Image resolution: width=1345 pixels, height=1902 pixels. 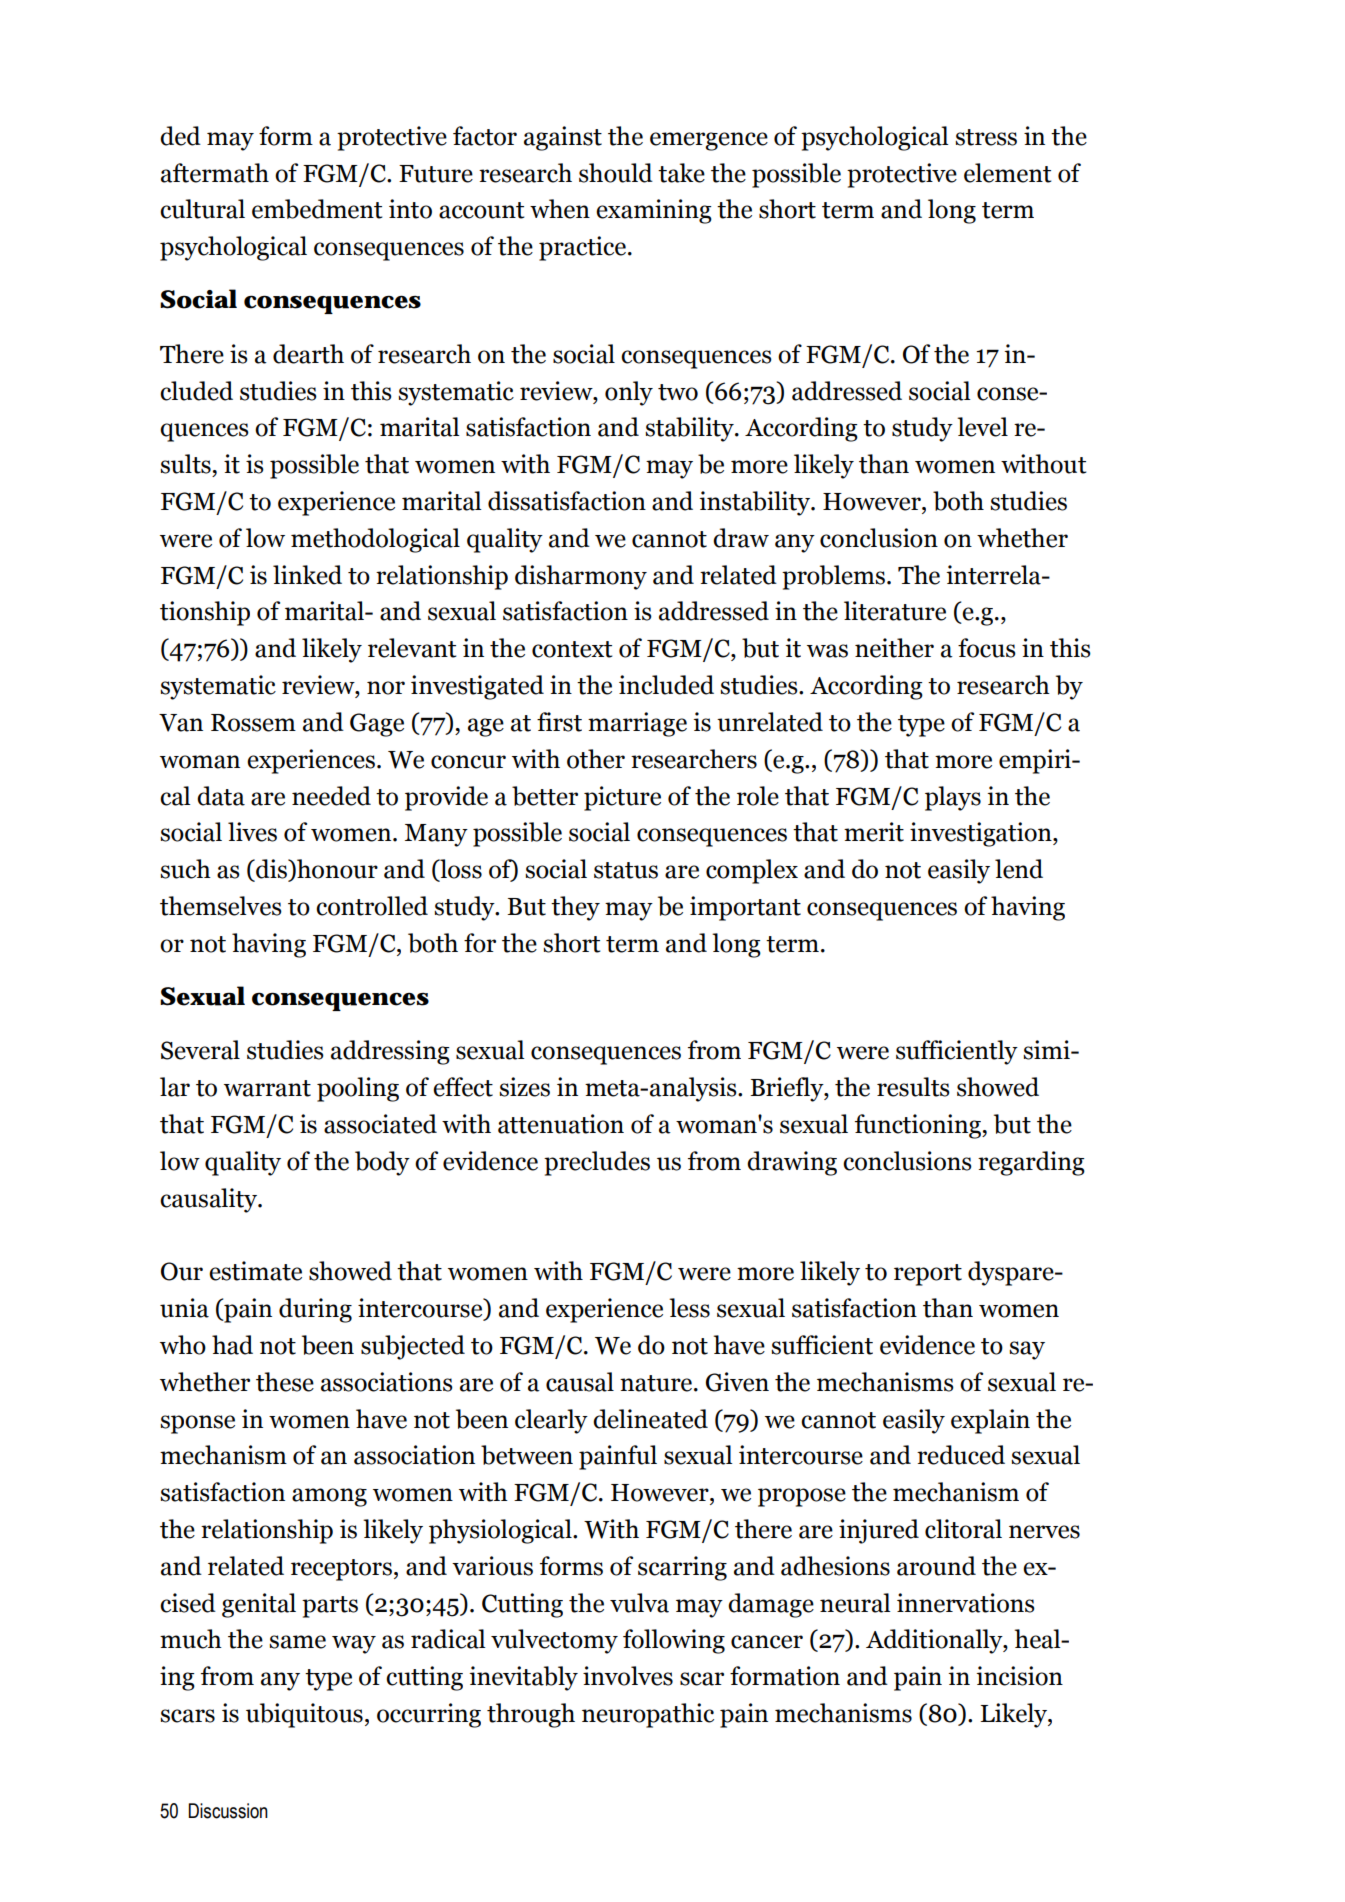 What do you see at coordinates (255, 1271) in the screenshot?
I see `estimate` at bounding box center [255, 1271].
